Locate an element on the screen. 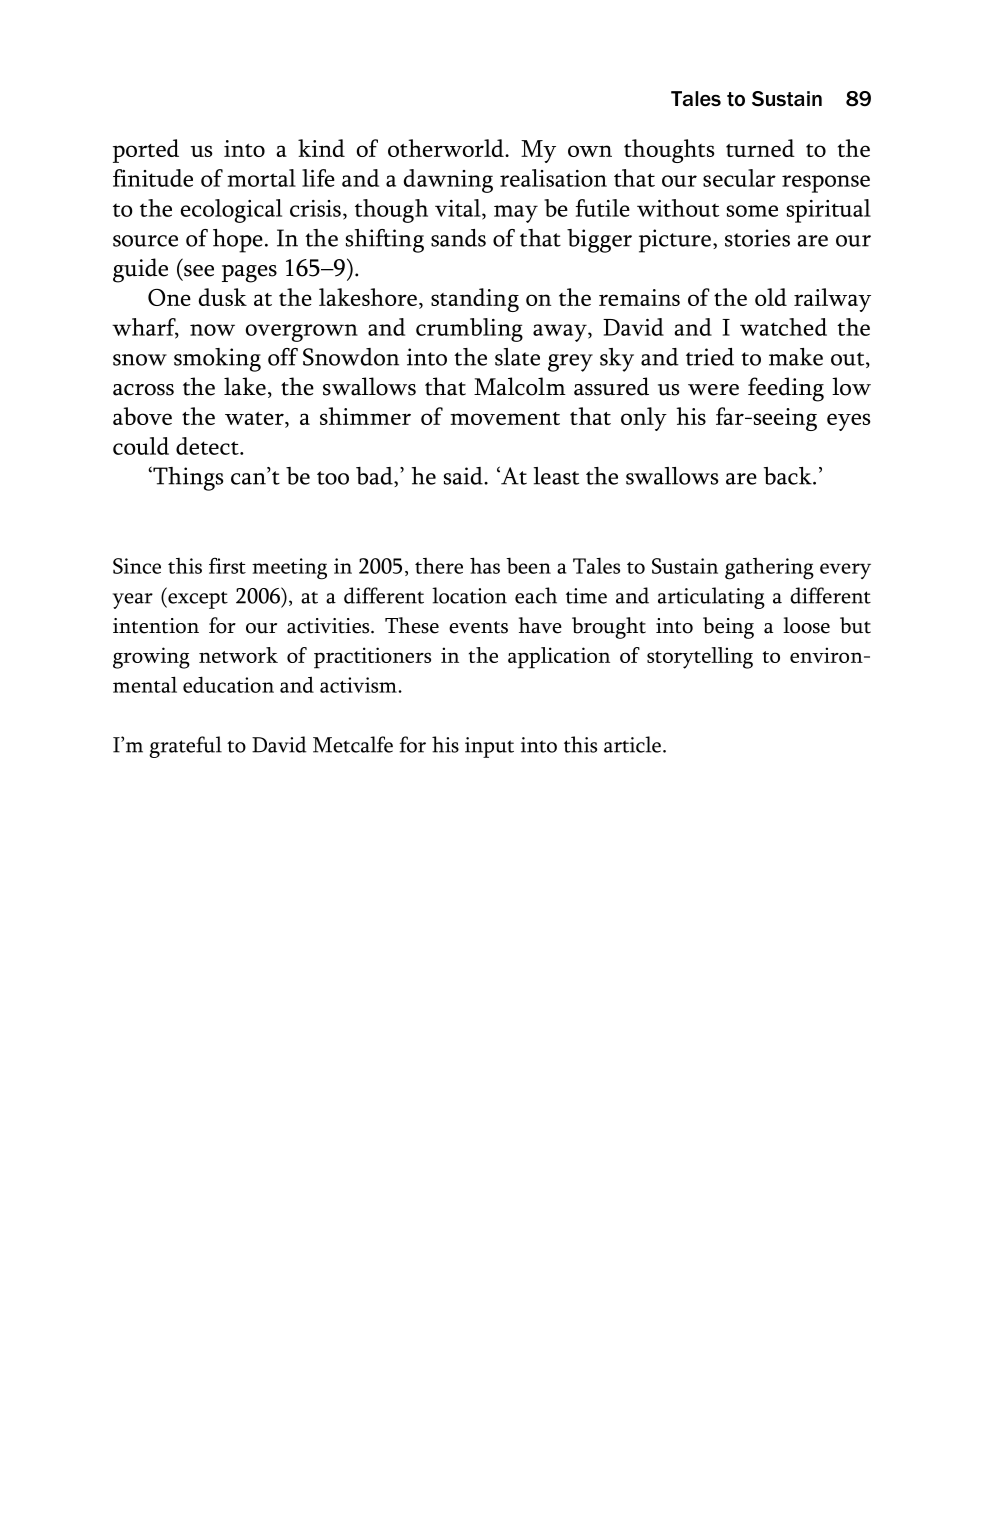 This screenshot has width=982, height=1518. make is located at coordinates (796, 357).
